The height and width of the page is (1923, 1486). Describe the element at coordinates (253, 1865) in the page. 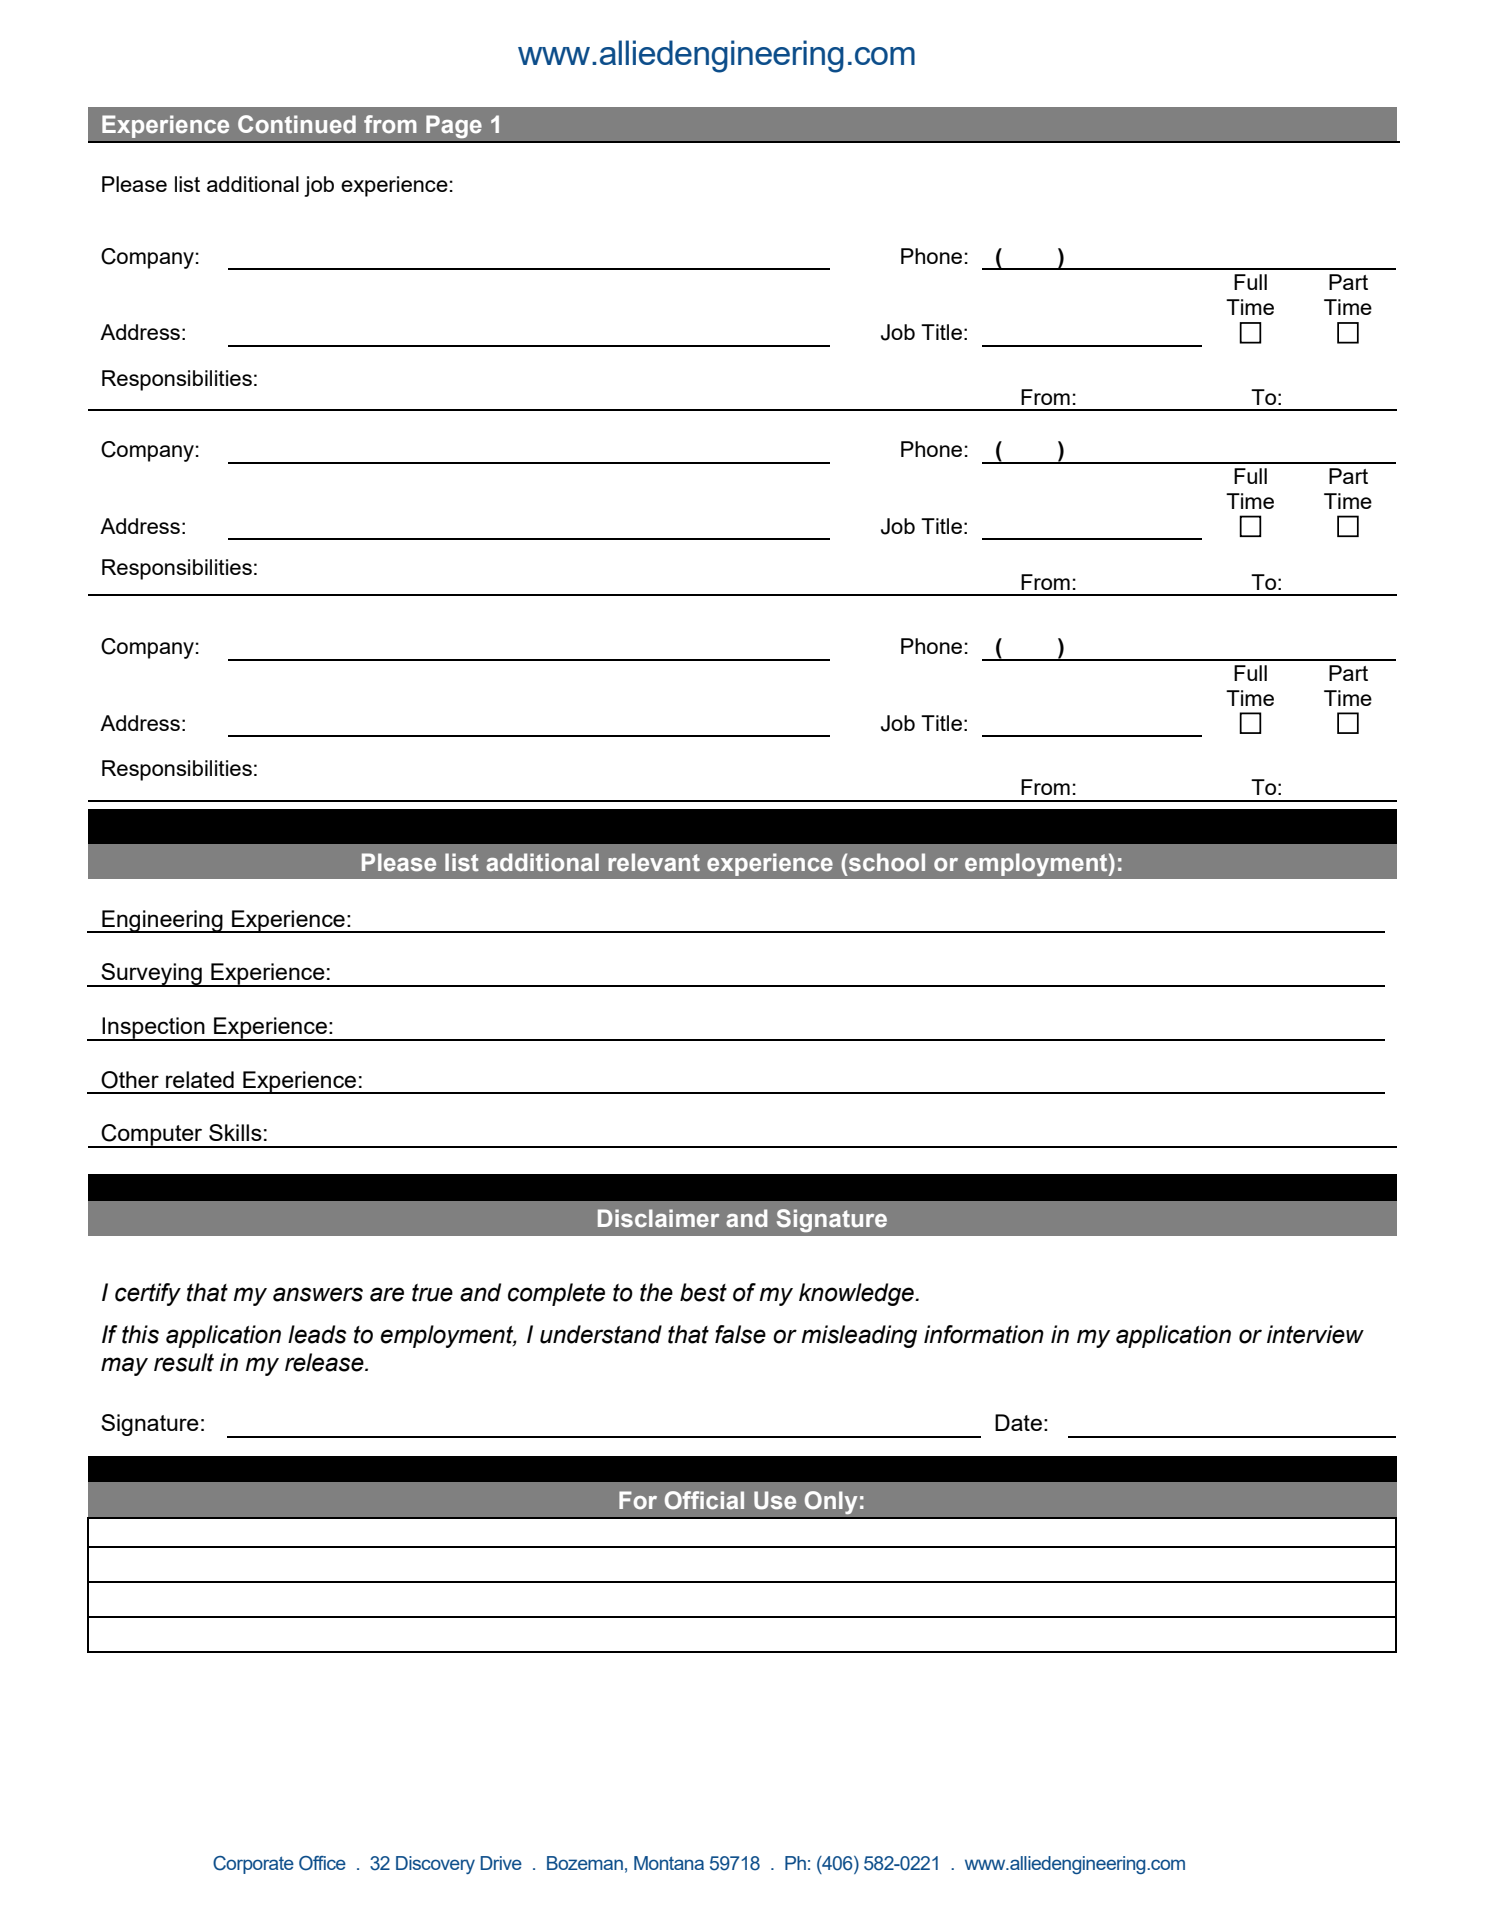

I see `Corporate` at that location.
